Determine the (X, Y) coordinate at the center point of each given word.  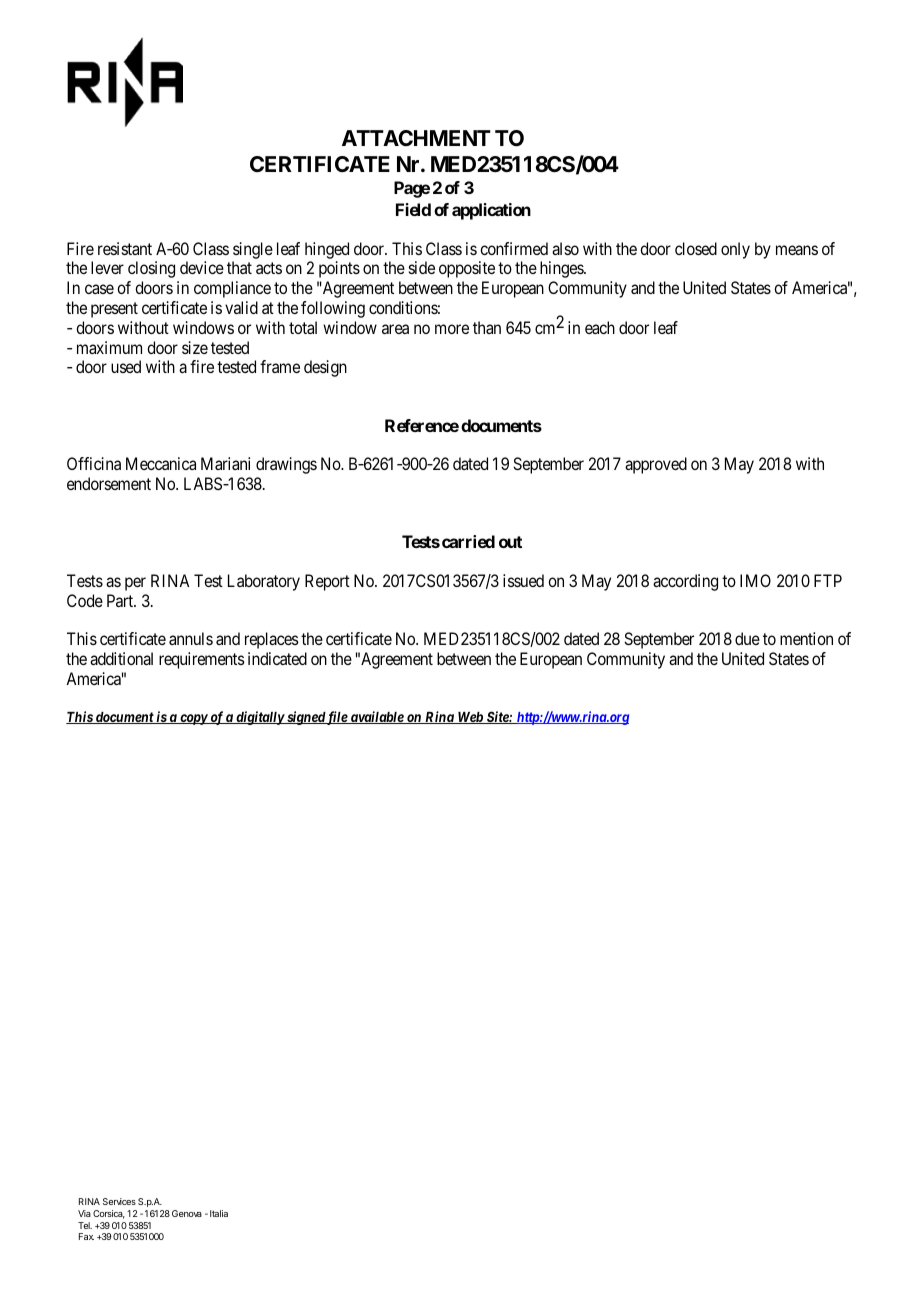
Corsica (109, 1214)
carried (468, 541)
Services (119, 1201)
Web (470, 718)
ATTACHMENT (416, 138)
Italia (219, 1213)
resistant (125, 248)
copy (193, 719)
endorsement (109, 483)
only (735, 250)
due (747, 638)
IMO (755, 580)
